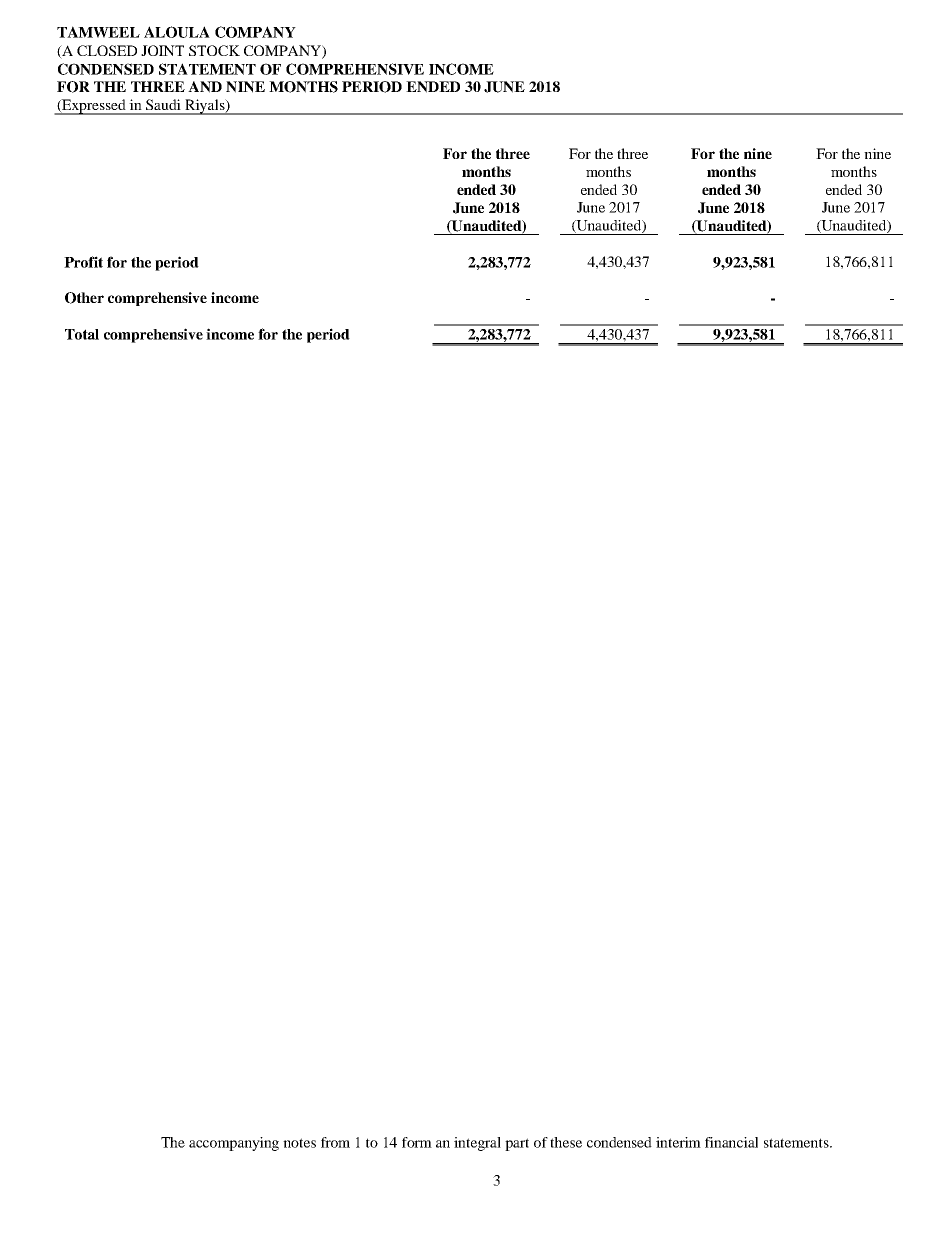  Describe the element at coordinates (299, 1143) in the image. I see `notes` at that location.
